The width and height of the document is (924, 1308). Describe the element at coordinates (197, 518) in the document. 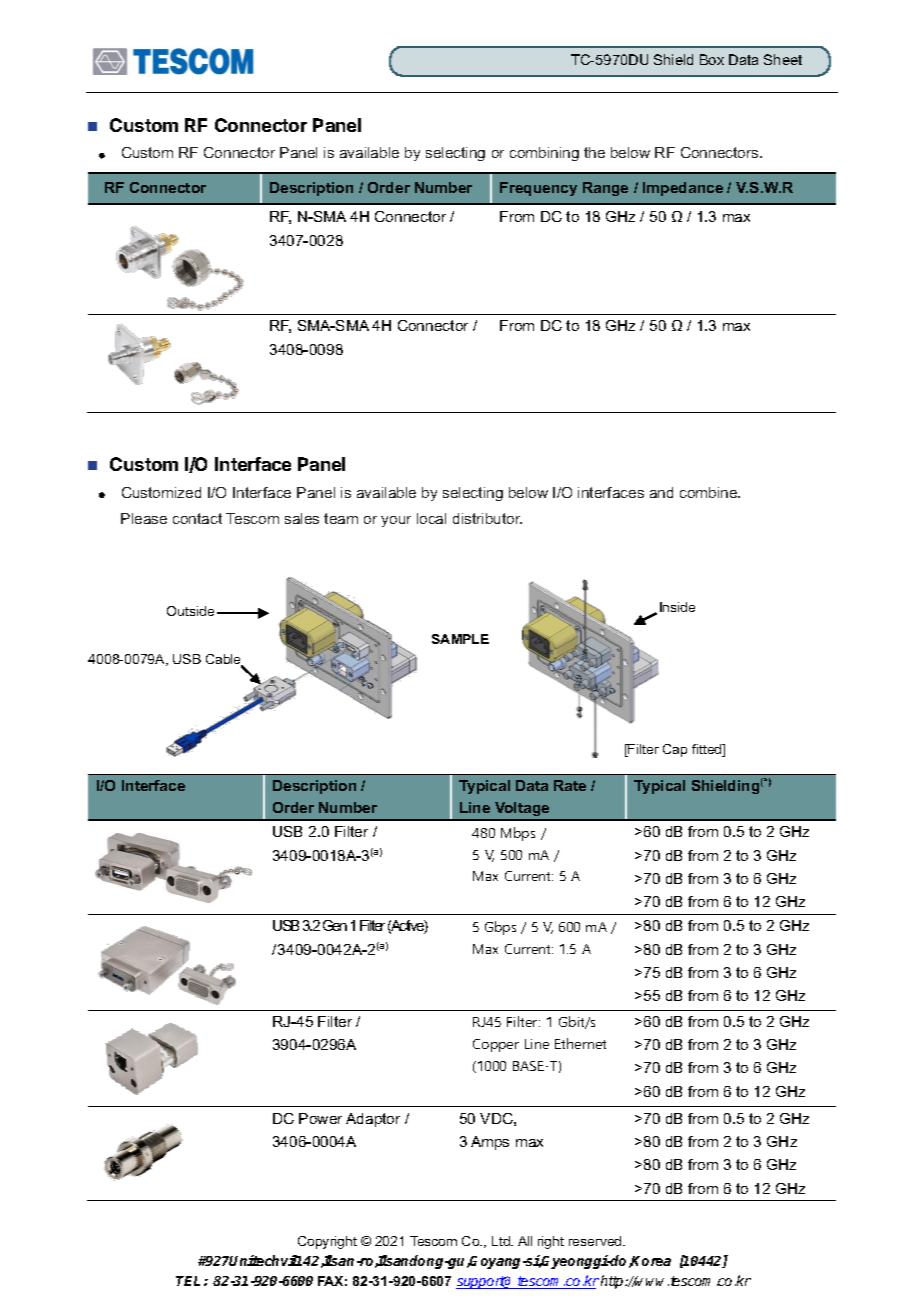

I see `contact` at that location.
